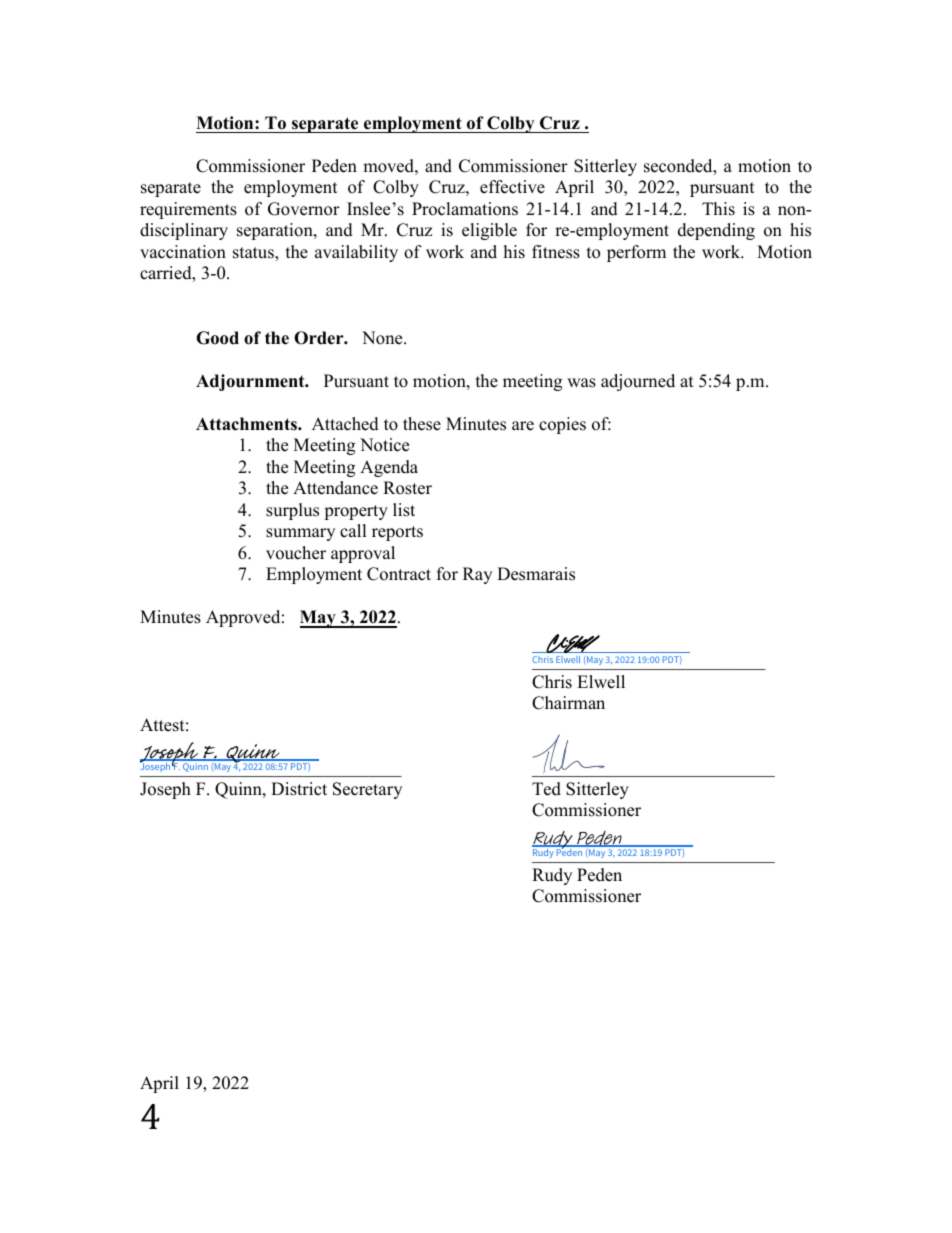 The width and height of the document is (952, 1233). I want to click on these, so click(422, 424).
